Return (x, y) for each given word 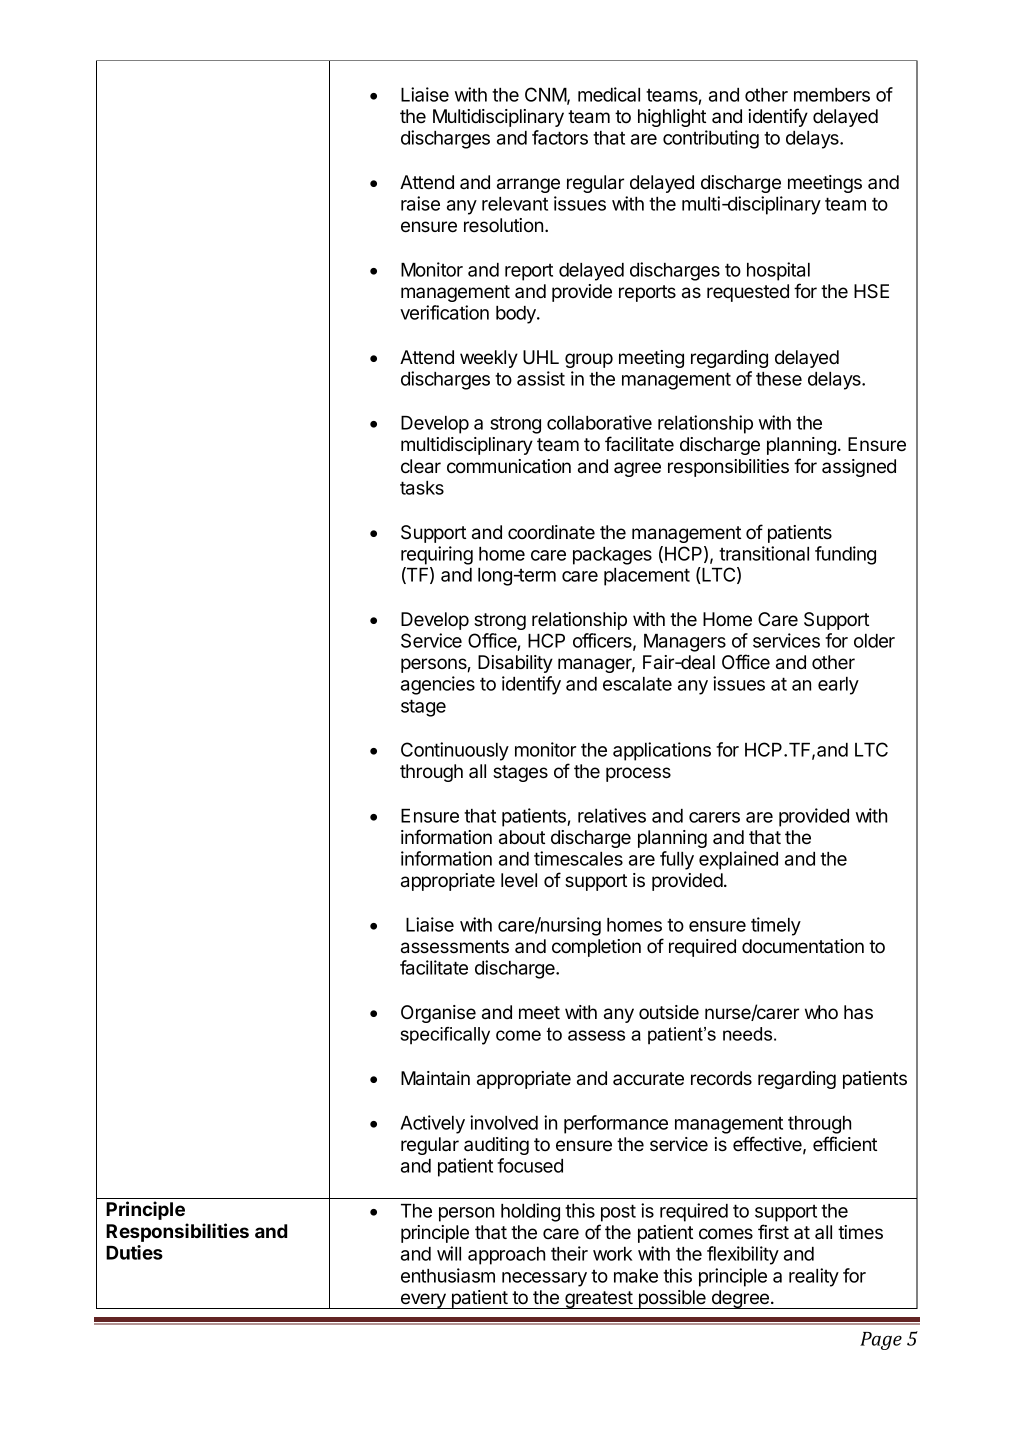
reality (814, 1277)
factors (560, 137)
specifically (445, 1036)
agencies (438, 685)
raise (420, 203)
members (832, 95)
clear (421, 466)
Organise (438, 1014)
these (779, 379)
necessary (544, 1279)
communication (509, 466)
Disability (515, 664)
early (838, 686)
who (821, 1012)
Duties (134, 1252)
